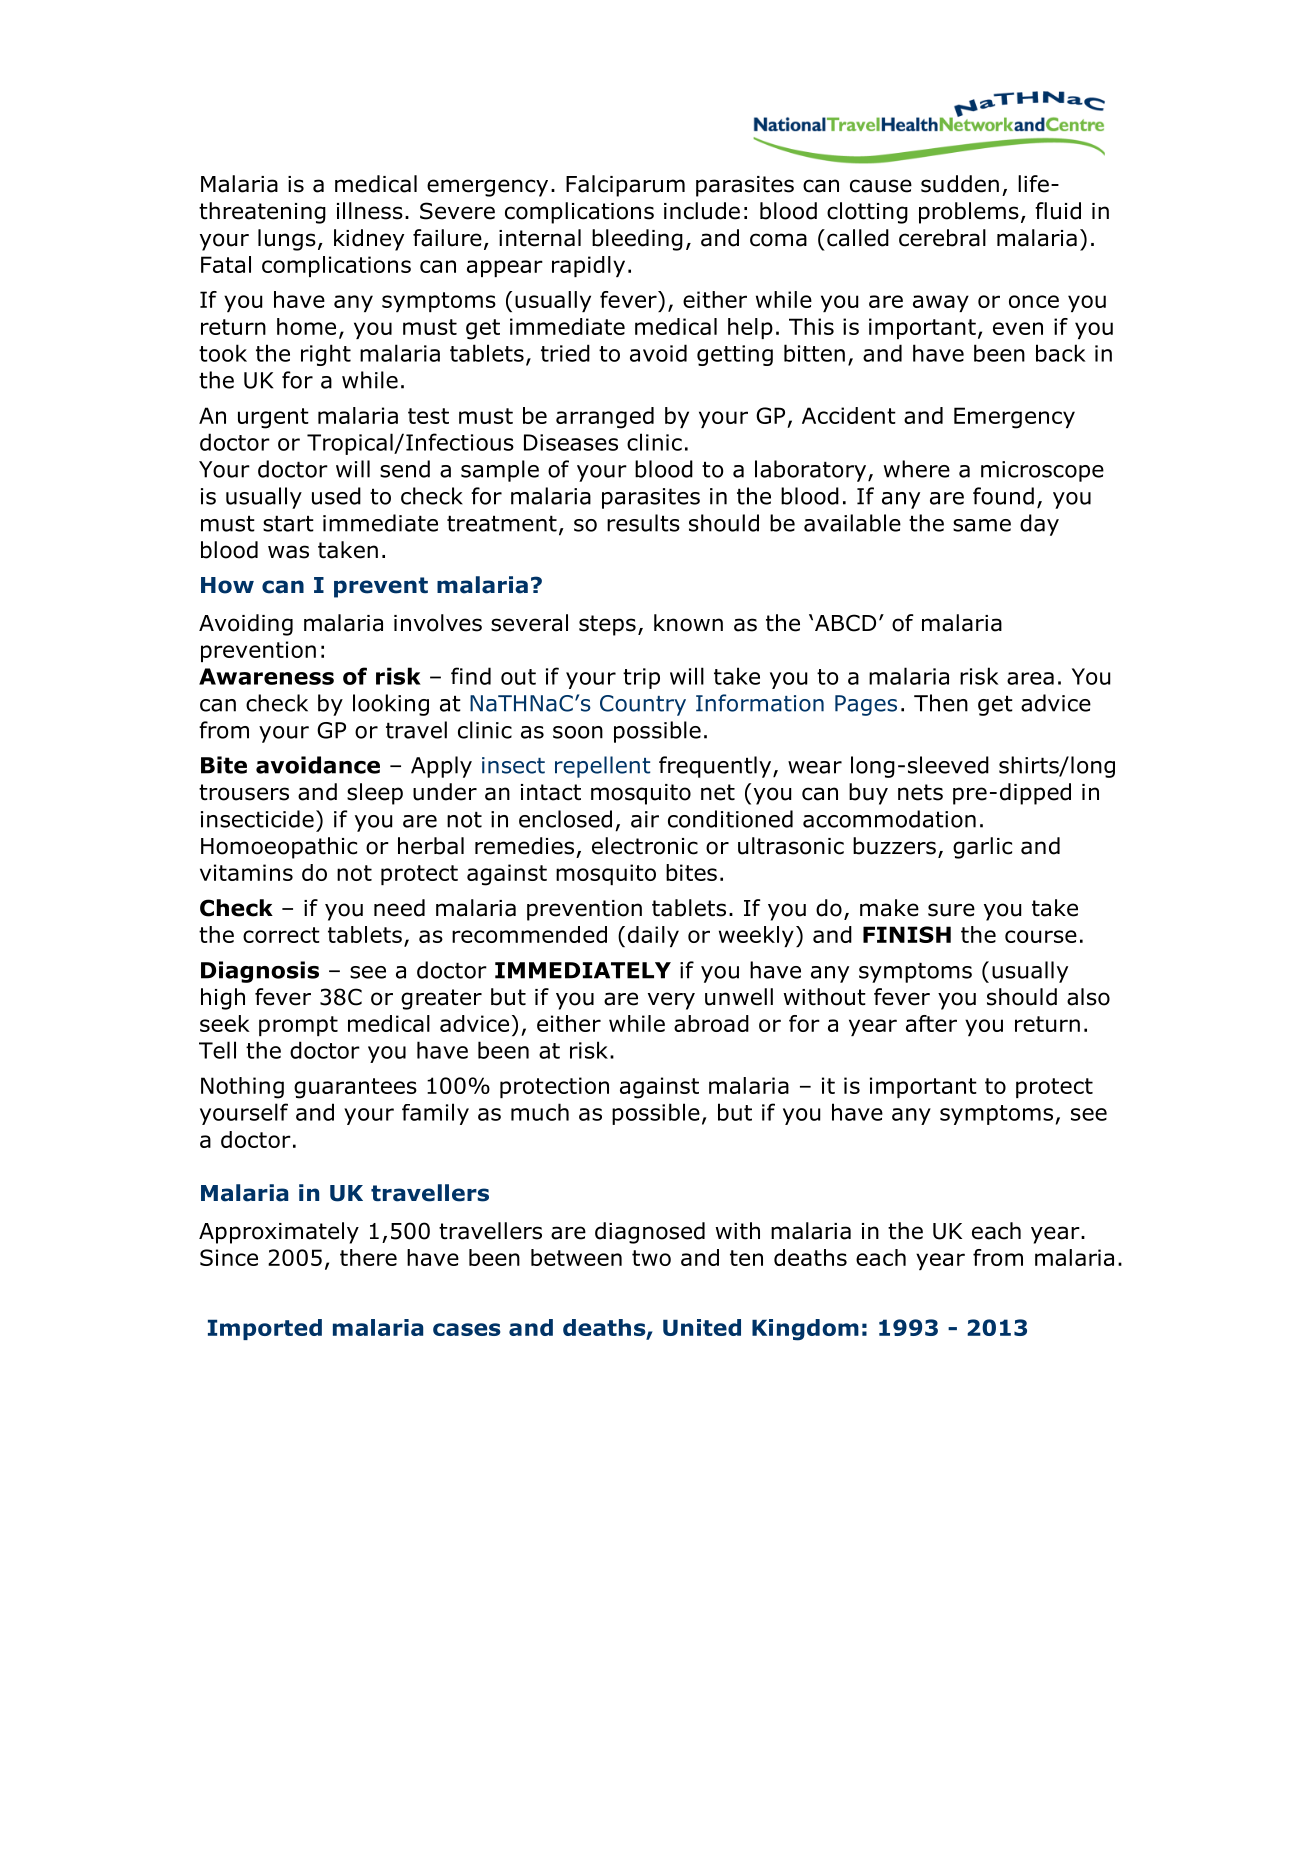  Describe the element at coordinates (287, 240) in the image. I see `lungs` at that location.
